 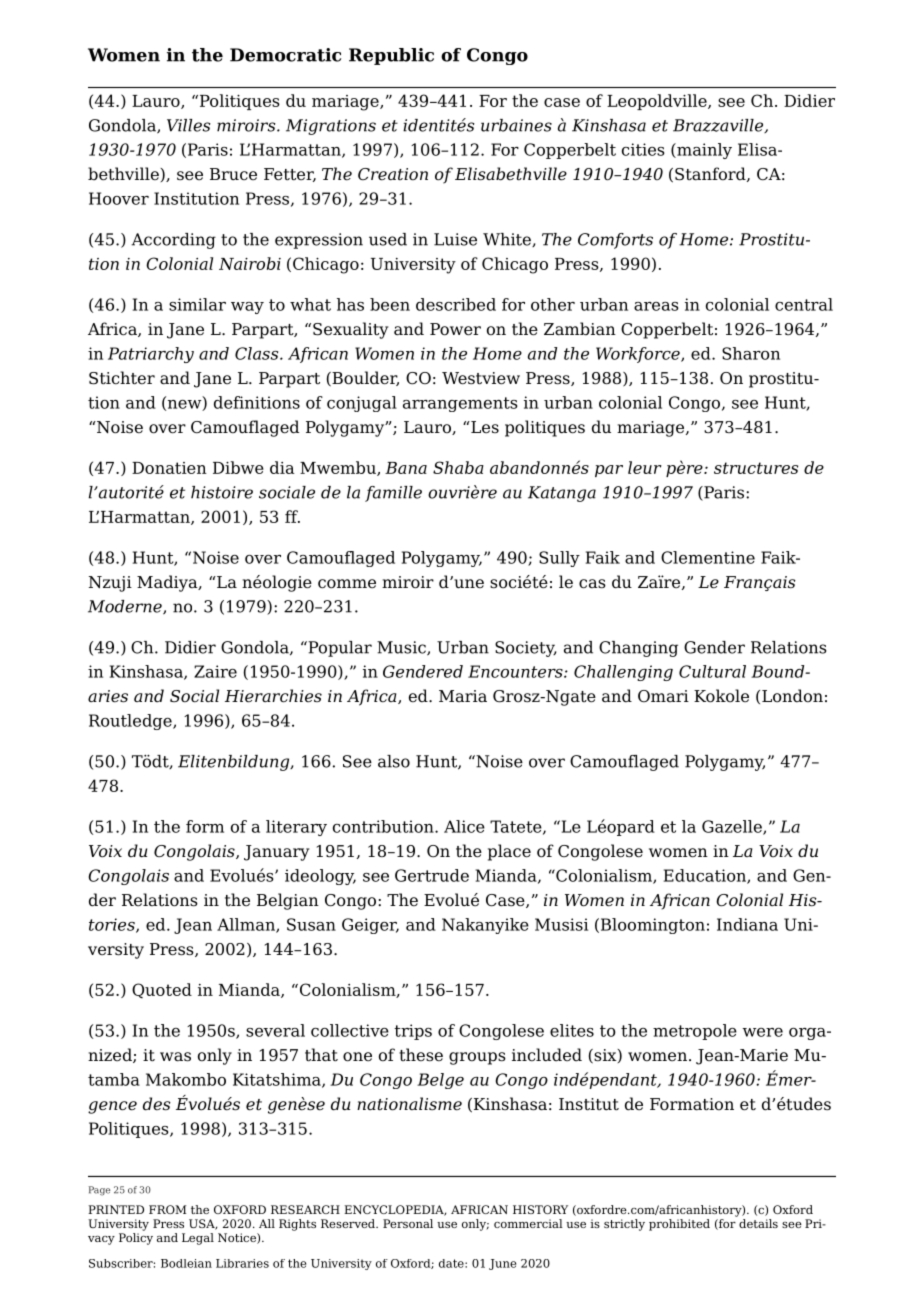 I want to click on Zaire, so click(x=215, y=671).
